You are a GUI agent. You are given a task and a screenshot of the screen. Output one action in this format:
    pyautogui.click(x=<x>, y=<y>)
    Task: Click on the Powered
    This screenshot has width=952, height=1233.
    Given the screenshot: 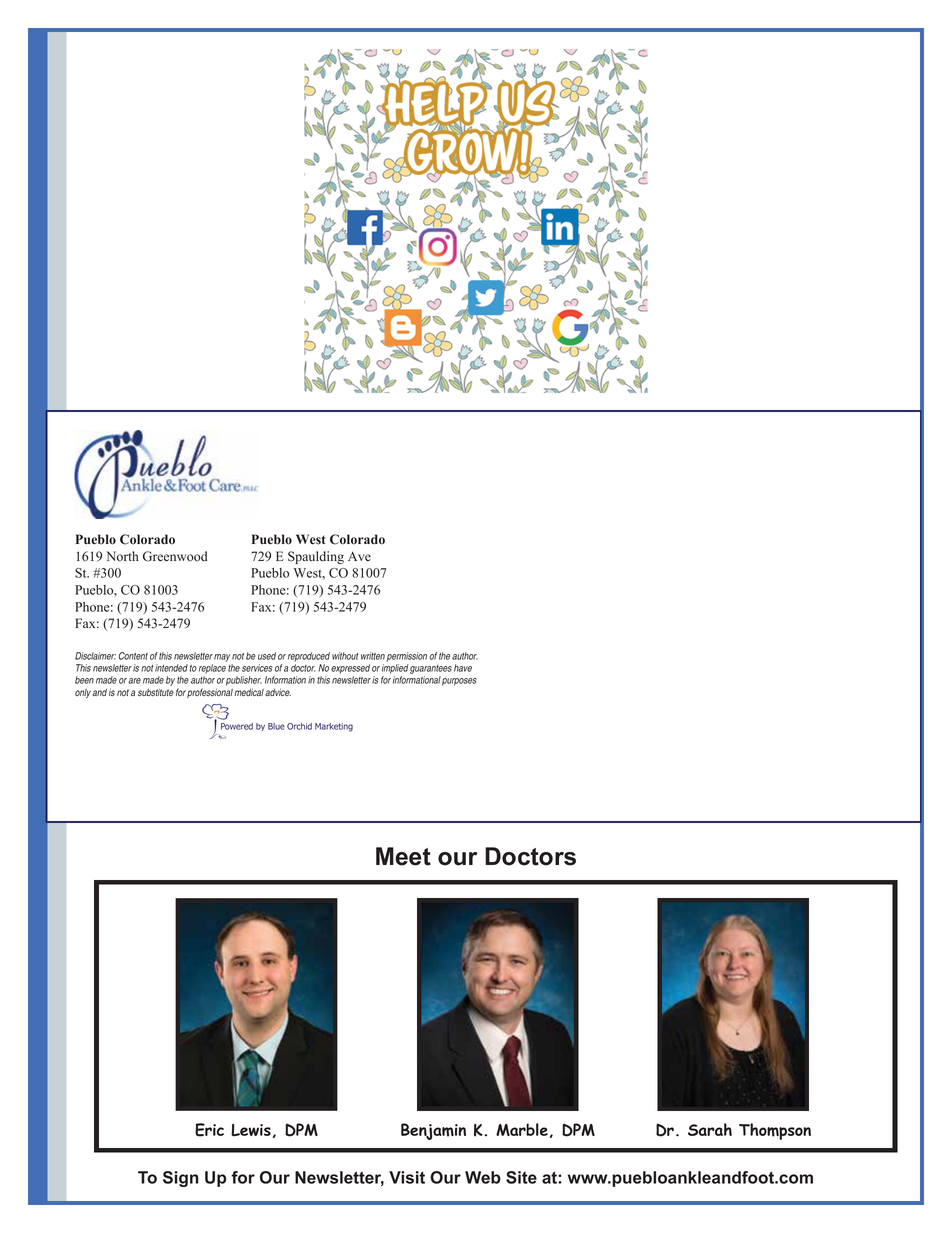 What is the action you would take?
    pyautogui.click(x=237, y=726)
